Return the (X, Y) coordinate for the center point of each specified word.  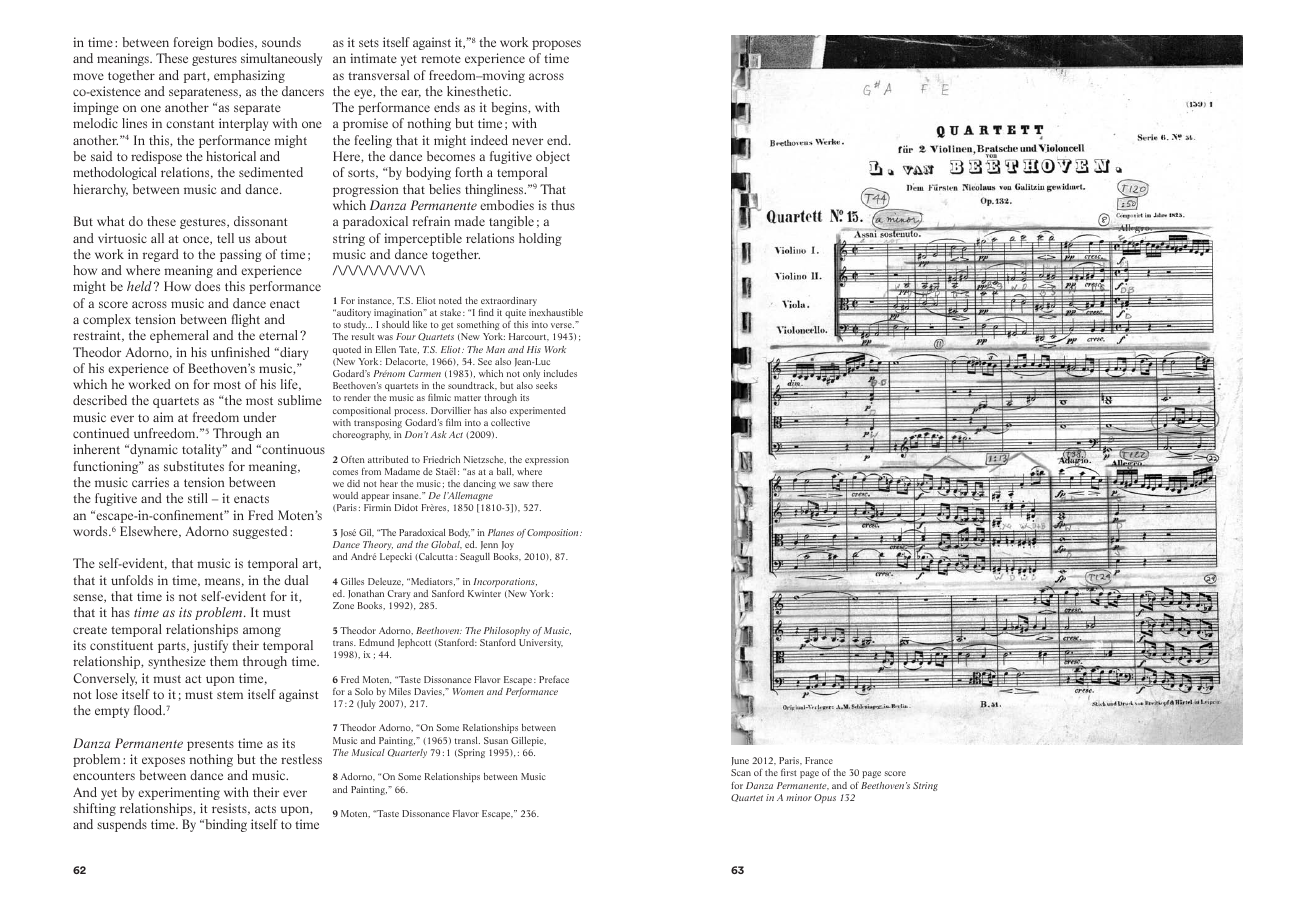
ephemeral (179, 336)
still (198, 498)
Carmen (425, 373)
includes (560, 373)
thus (563, 205)
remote (441, 59)
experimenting (179, 793)
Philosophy (507, 631)
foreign (193, 43)
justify (210, 646)
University (541, 643)
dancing (479, 484)
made (469, 221)
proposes (556, 45)
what (110, 221)
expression (547, 460)
